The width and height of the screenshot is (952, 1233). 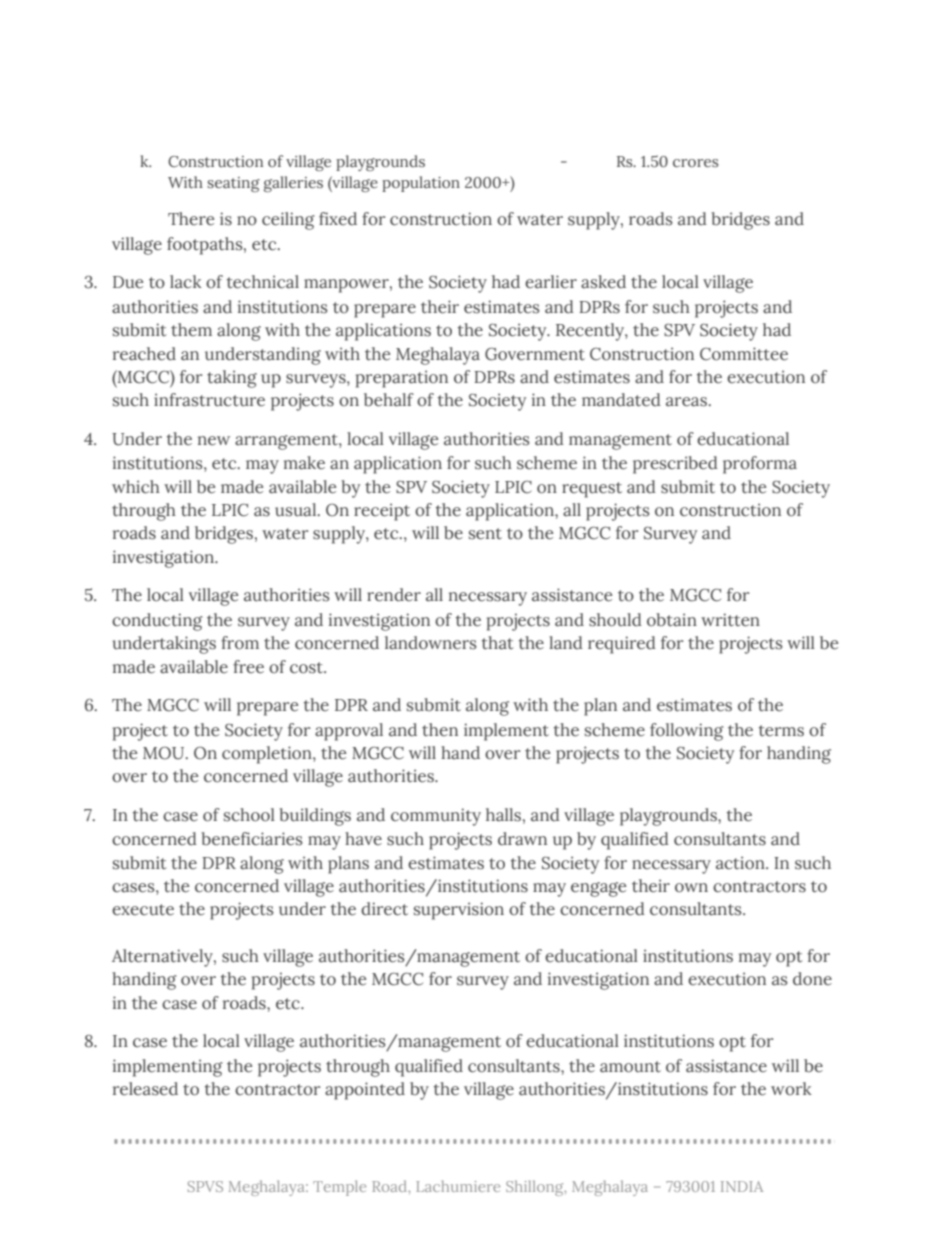 What do you see at coordinates (209, 400) in the screenshot?
I see `infrastructure` at bounding box center [209, 400].
